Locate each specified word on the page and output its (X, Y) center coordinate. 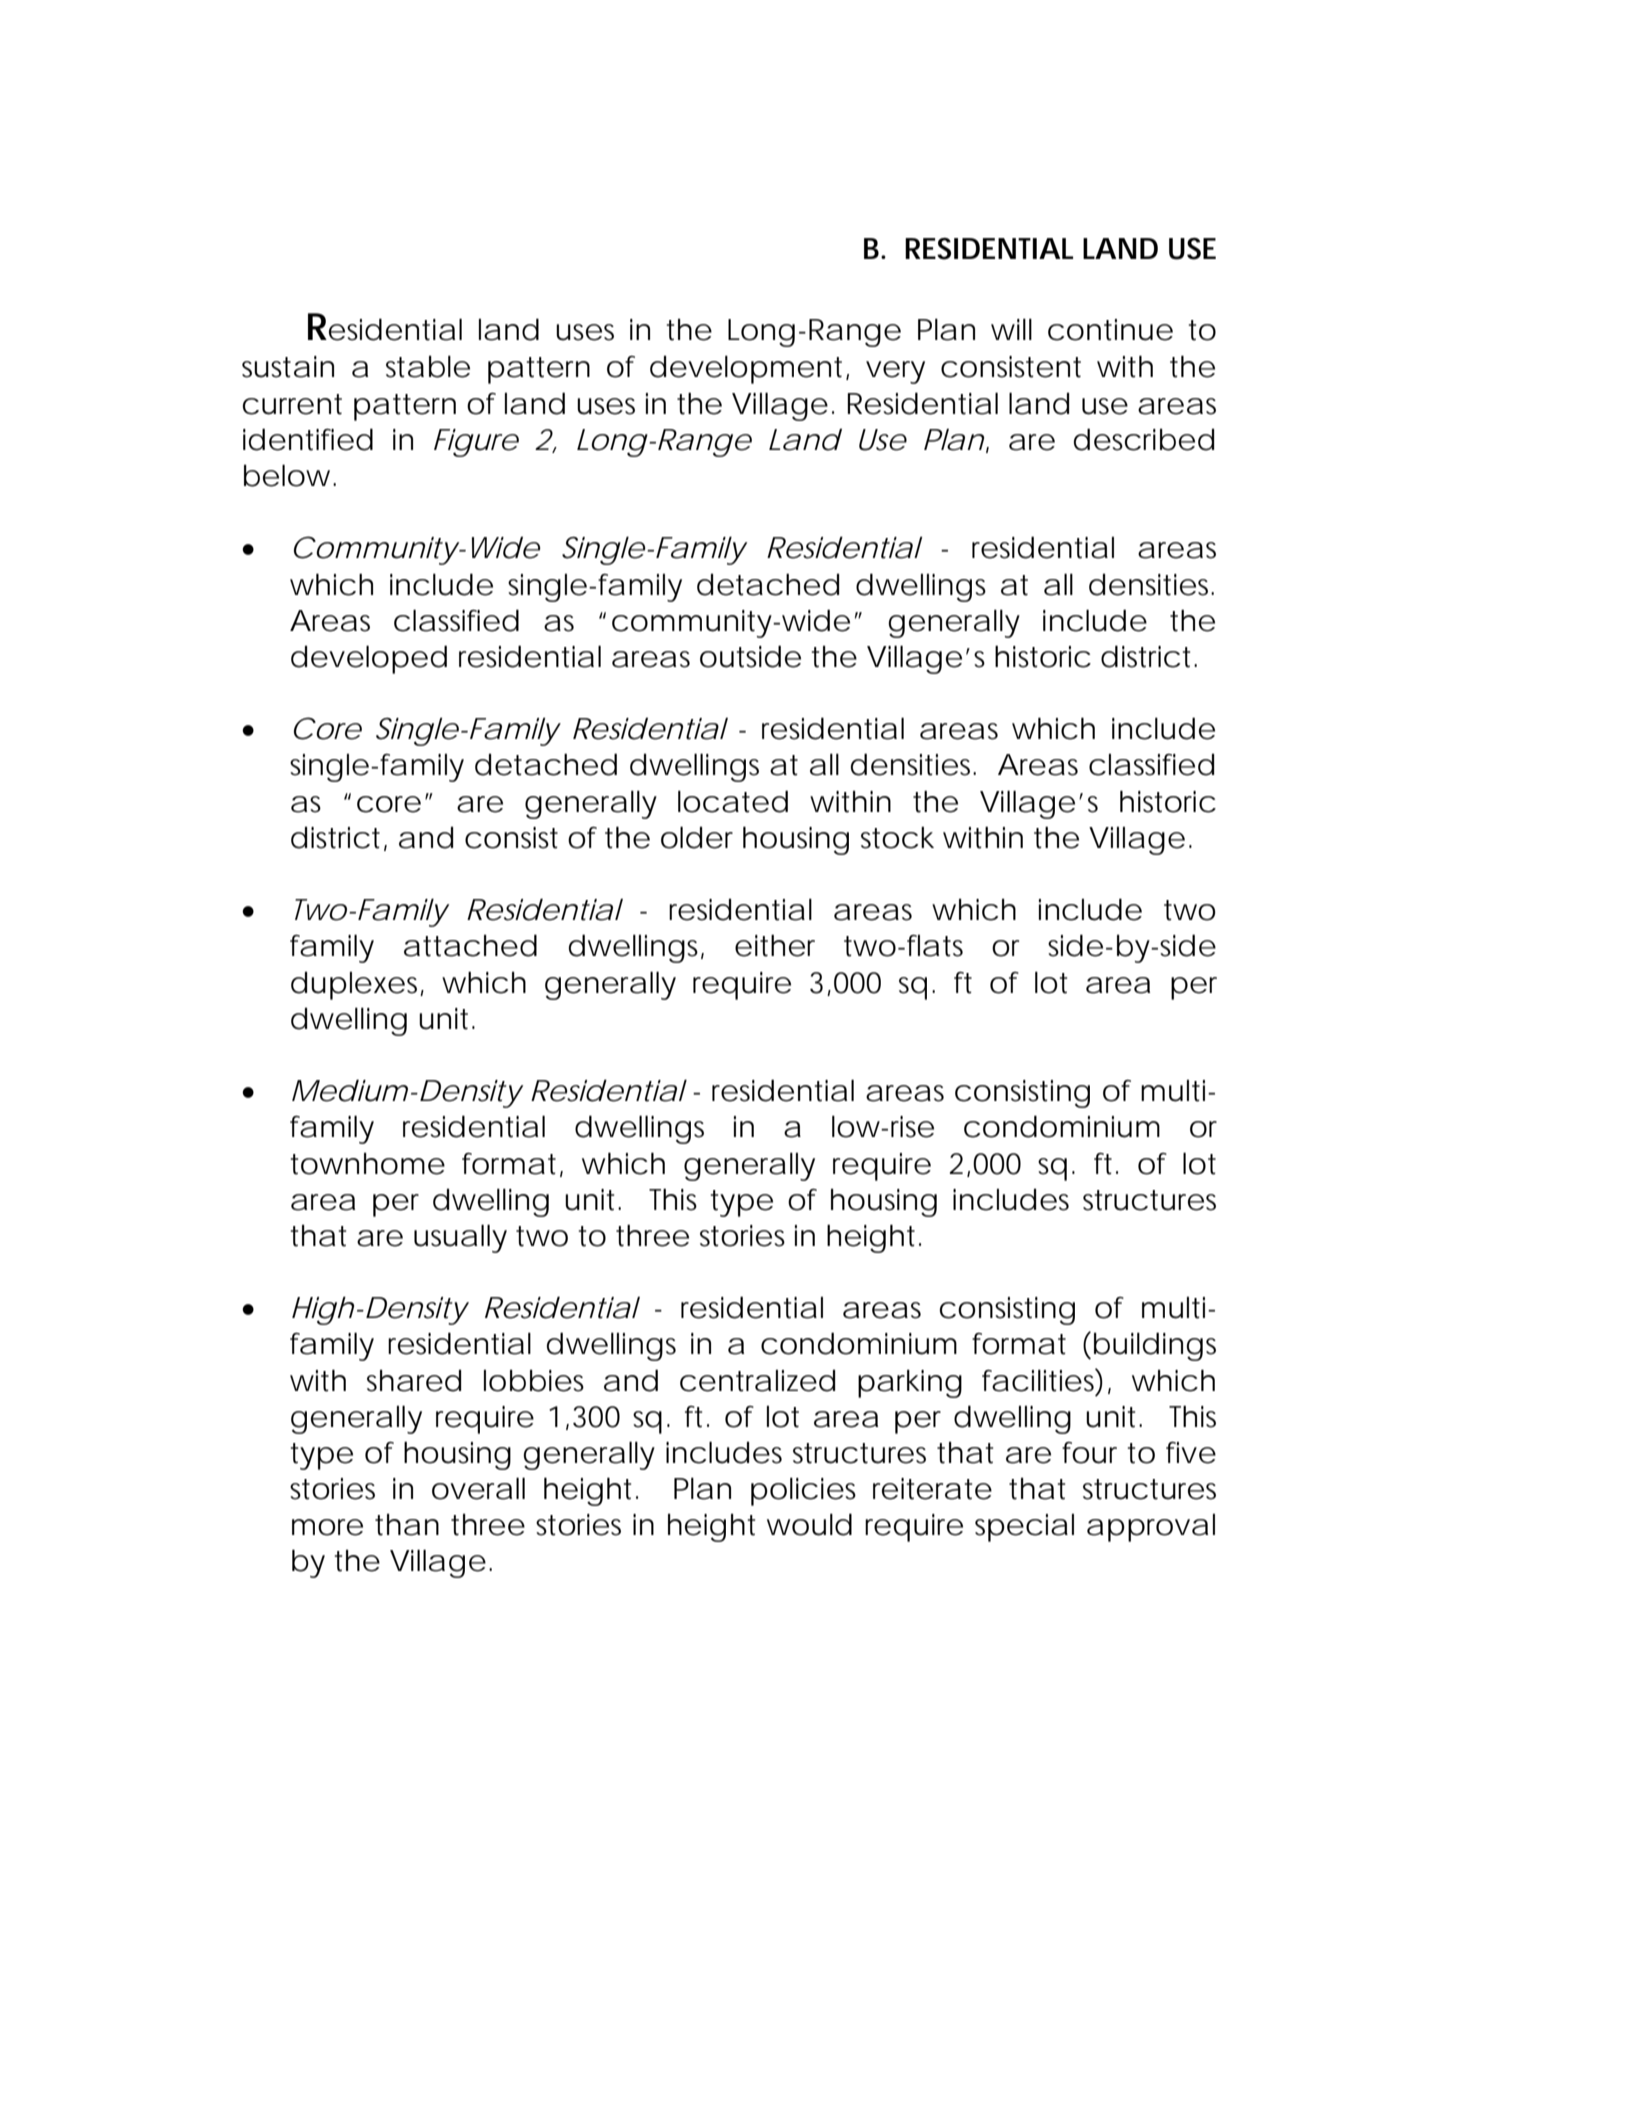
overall (478, 1488)
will (1011, 329)
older (697, 837)
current (292, 404)
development (746, 369)
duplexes (356, 985)
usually (460, 1238)
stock (897, 837)
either (775, 945)
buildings (1155, 1346)
